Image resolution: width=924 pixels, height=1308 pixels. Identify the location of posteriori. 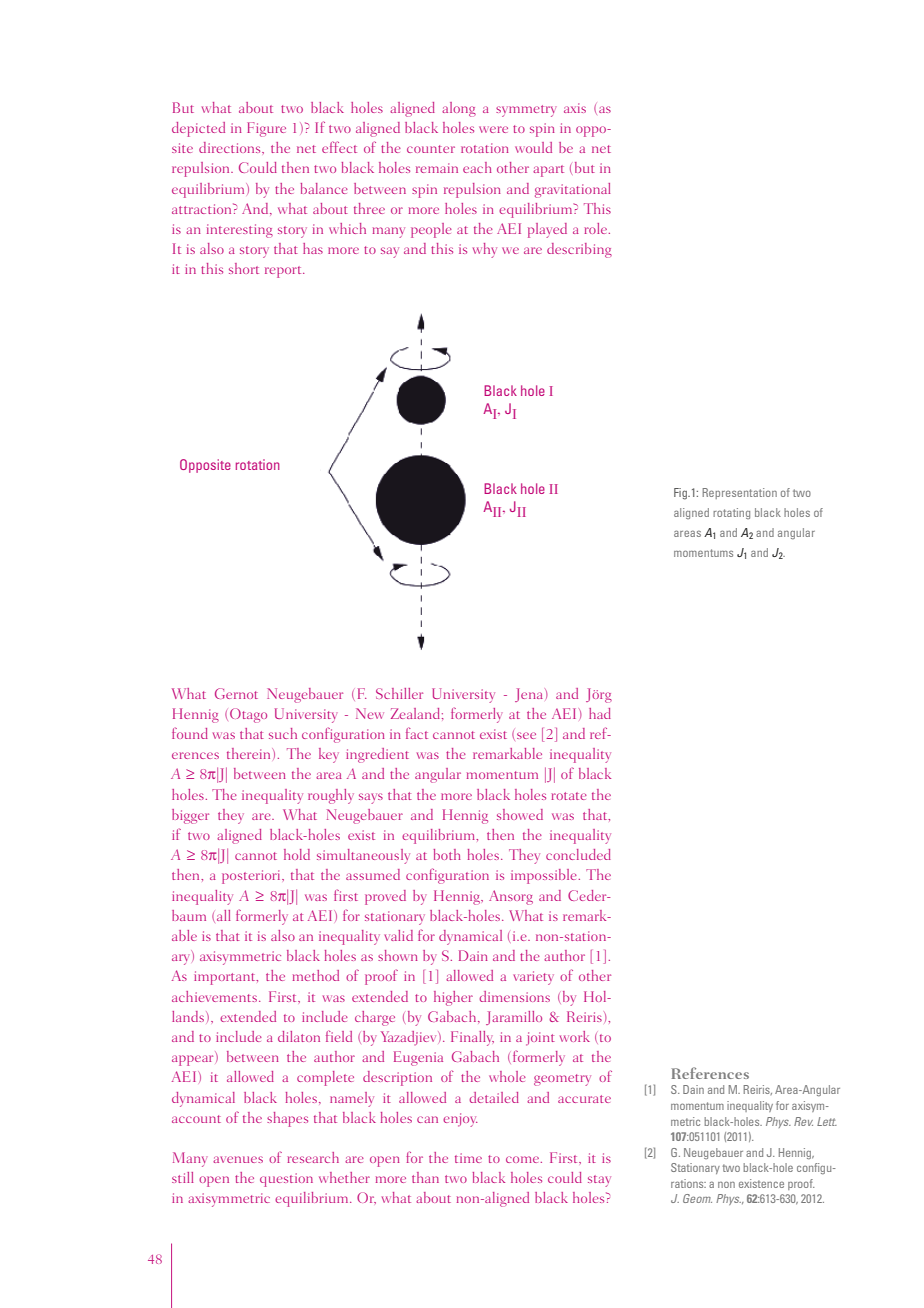
(252, 877).
